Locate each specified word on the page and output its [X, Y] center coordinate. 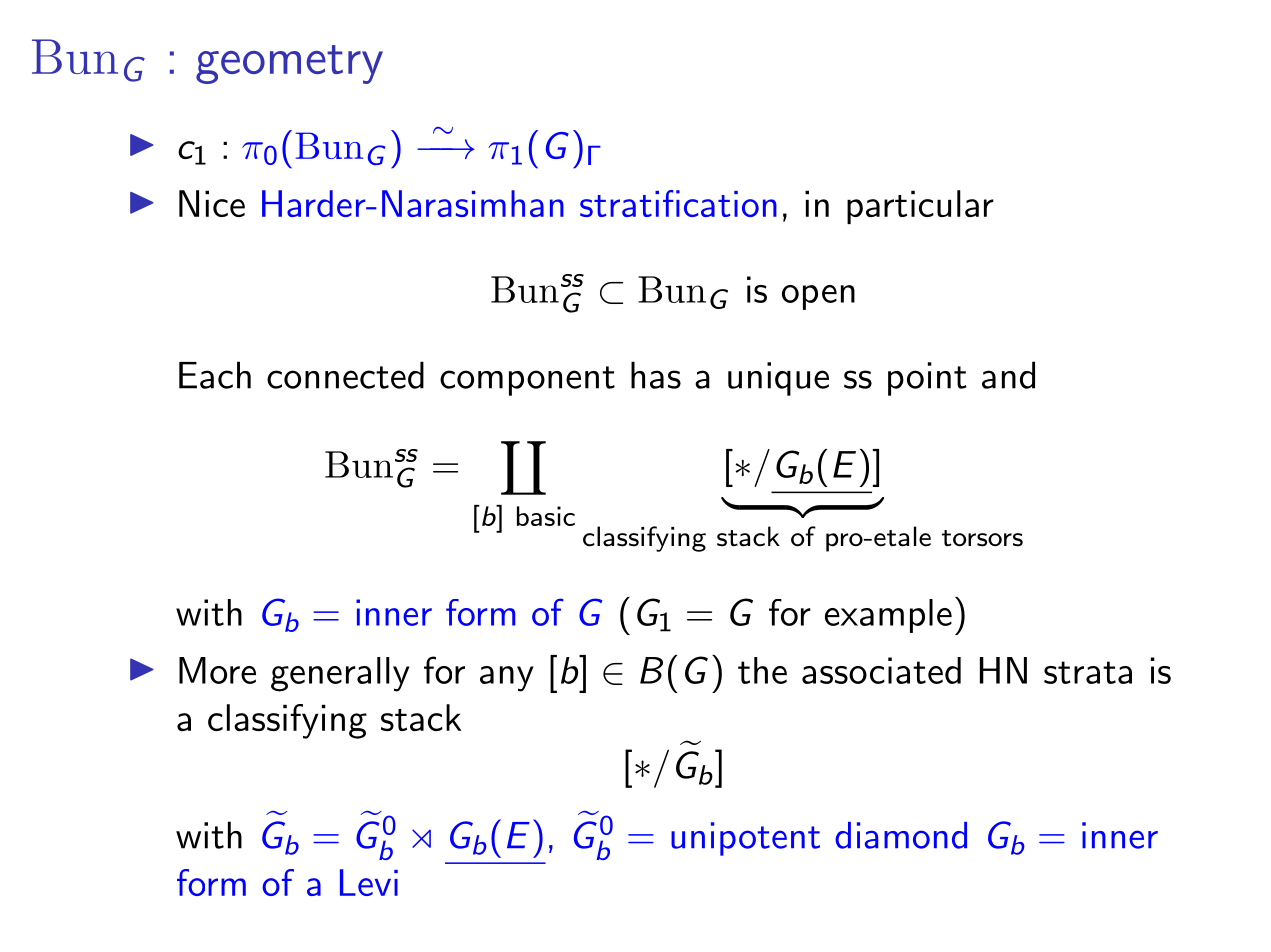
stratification [678, 203]
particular [920, 207]
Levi [369, 882]
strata [1088, 672]
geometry [289, 64]
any [507, 679]
